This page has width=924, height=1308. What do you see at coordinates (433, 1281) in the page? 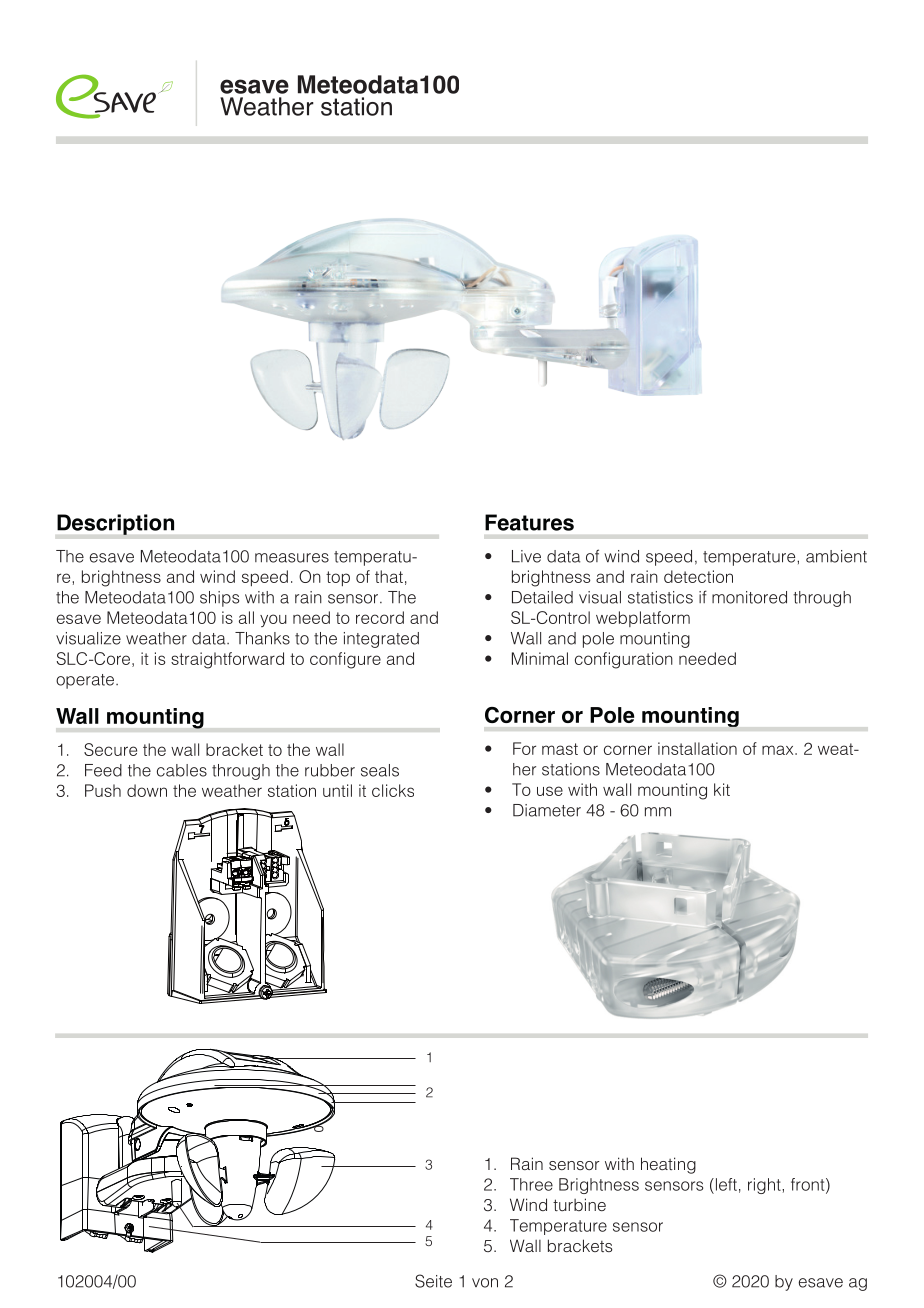
I see `Seite` at bounding box center [433, 1281].
